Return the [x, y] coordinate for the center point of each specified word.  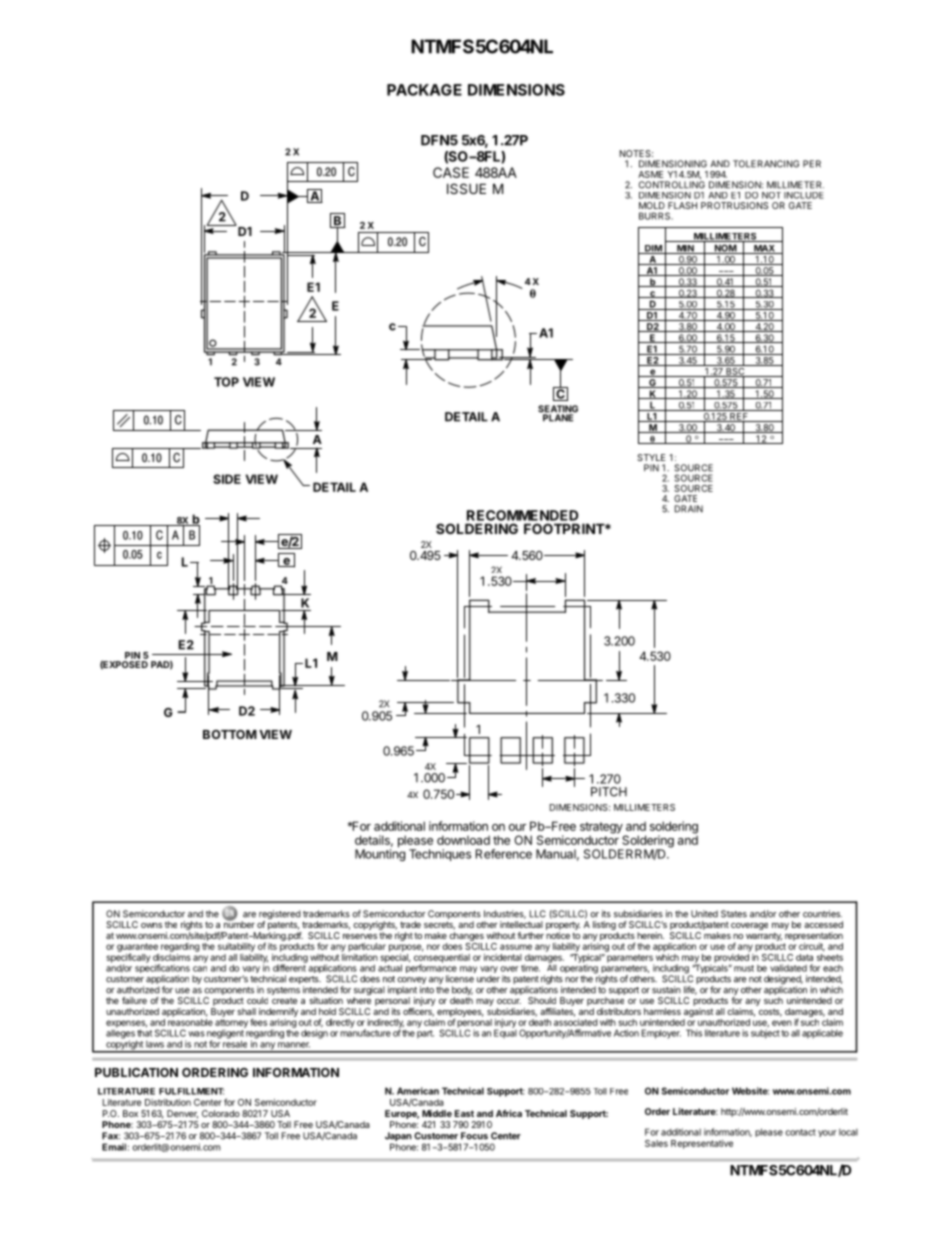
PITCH [609, 792]
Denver [182, 1114]
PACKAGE [424, 90]
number [239, 923]
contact [800, 1132]
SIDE [227, 479]
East [464, 1113]
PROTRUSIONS [734, 205]
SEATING [558, 410]
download [463, 840]
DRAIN [689, 509]
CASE [451, 172]
